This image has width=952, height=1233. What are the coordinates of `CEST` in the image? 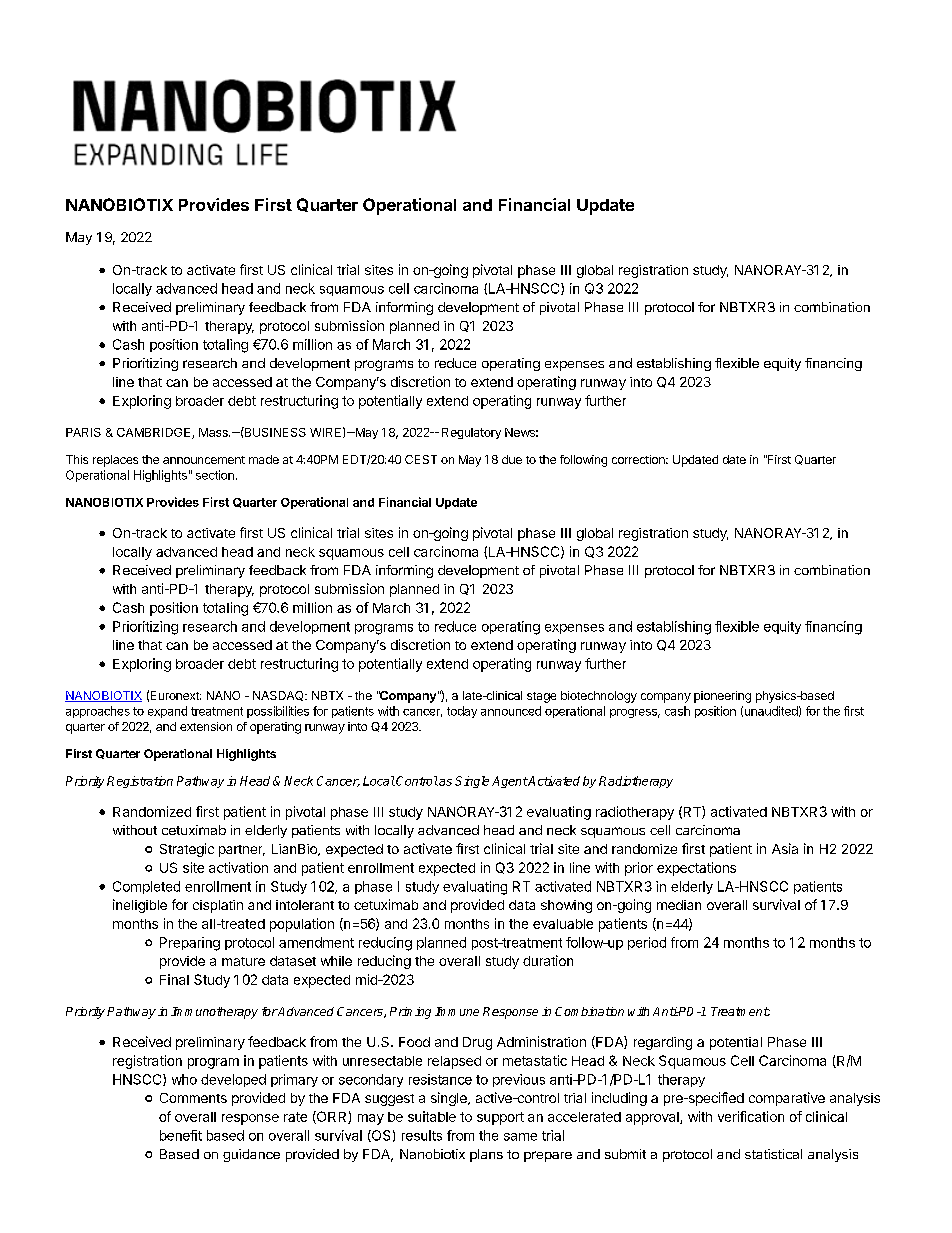 It's located at (421, 459).
